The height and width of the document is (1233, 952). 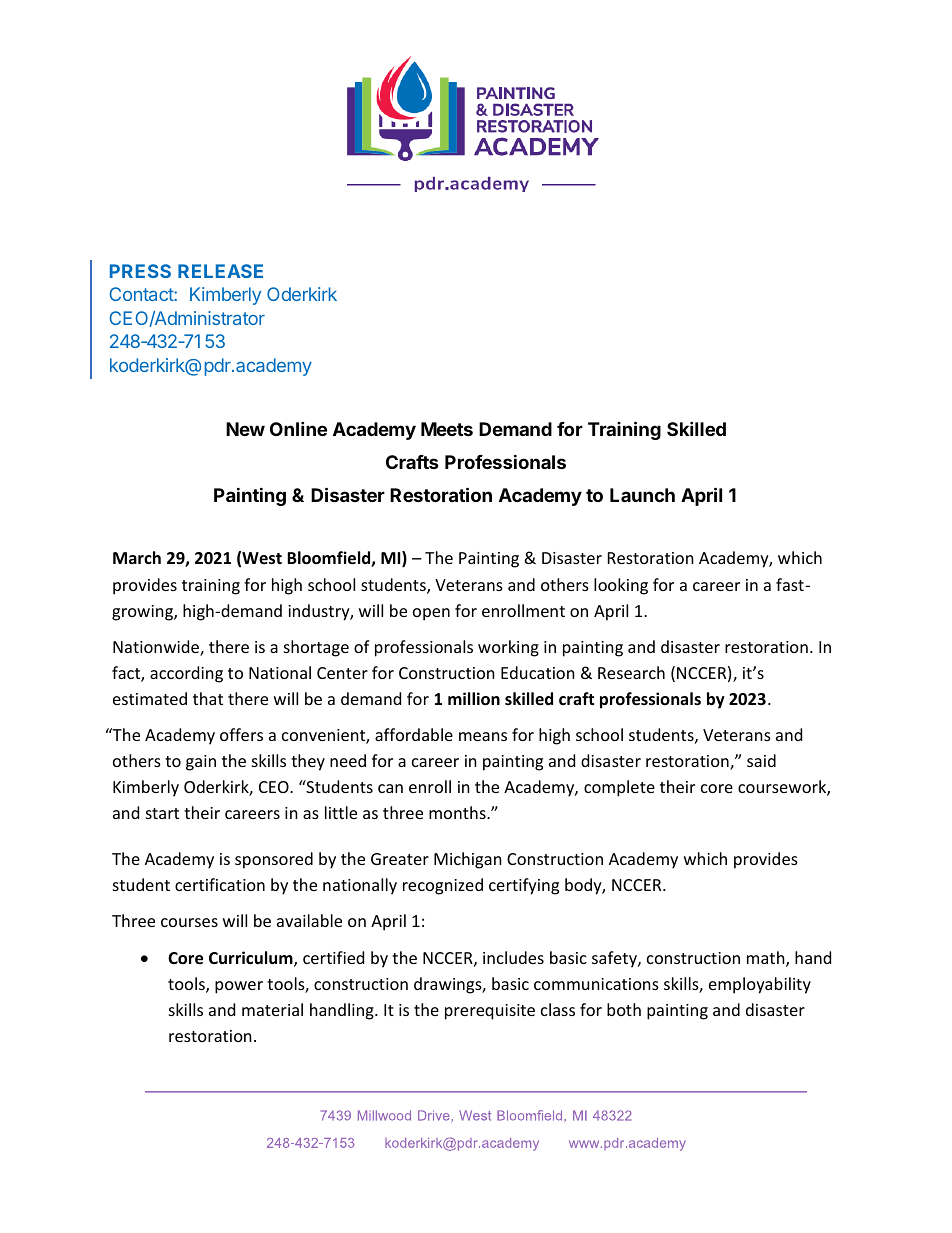 I want to click on Research, so click(x=631, y=672).
